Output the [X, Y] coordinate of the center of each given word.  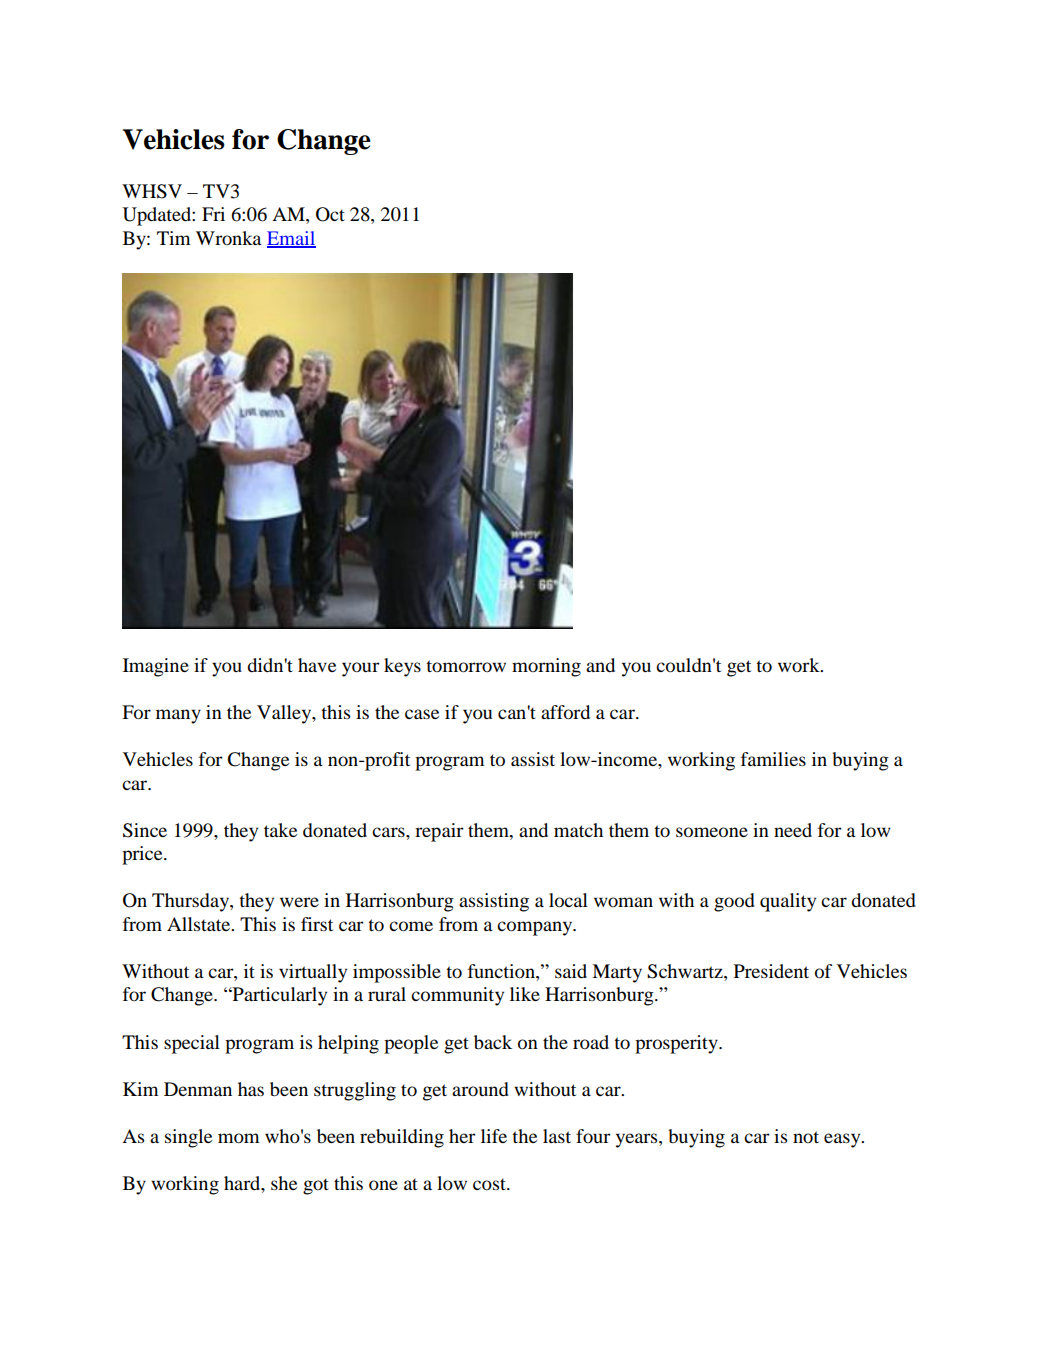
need [793, 830]
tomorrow [466, 666]
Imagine [156, 667]
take [280, 830]
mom [238, 1138]
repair [439, 832]
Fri [213, 214]
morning [546, 667]
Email [291, 239]
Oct [330, 214]
